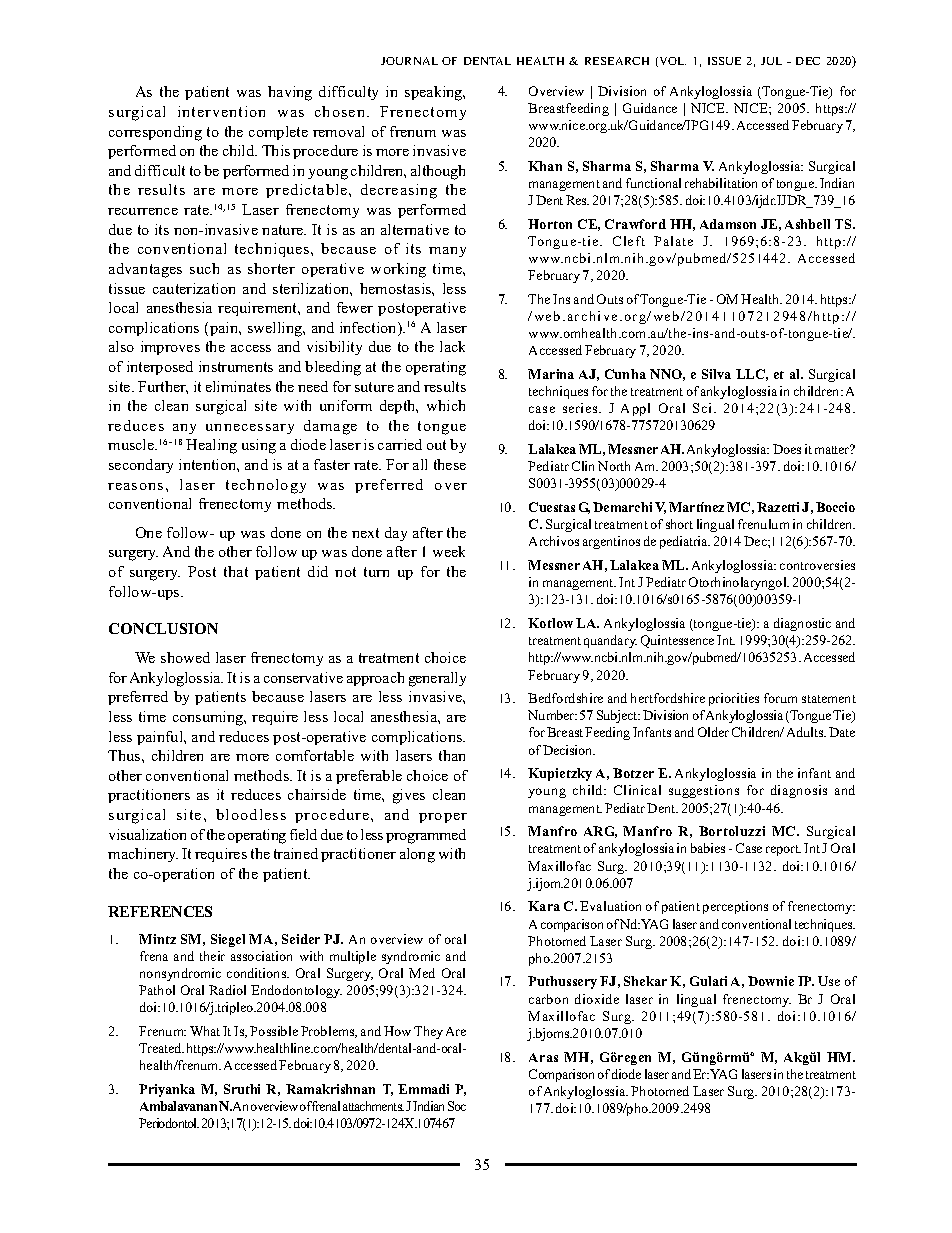 The height and width of the screenshot is (1233, 952). What do you see at coordinates (435, 93) in the screenshot?
I see `speaking` at bounding box center [435, 93].
